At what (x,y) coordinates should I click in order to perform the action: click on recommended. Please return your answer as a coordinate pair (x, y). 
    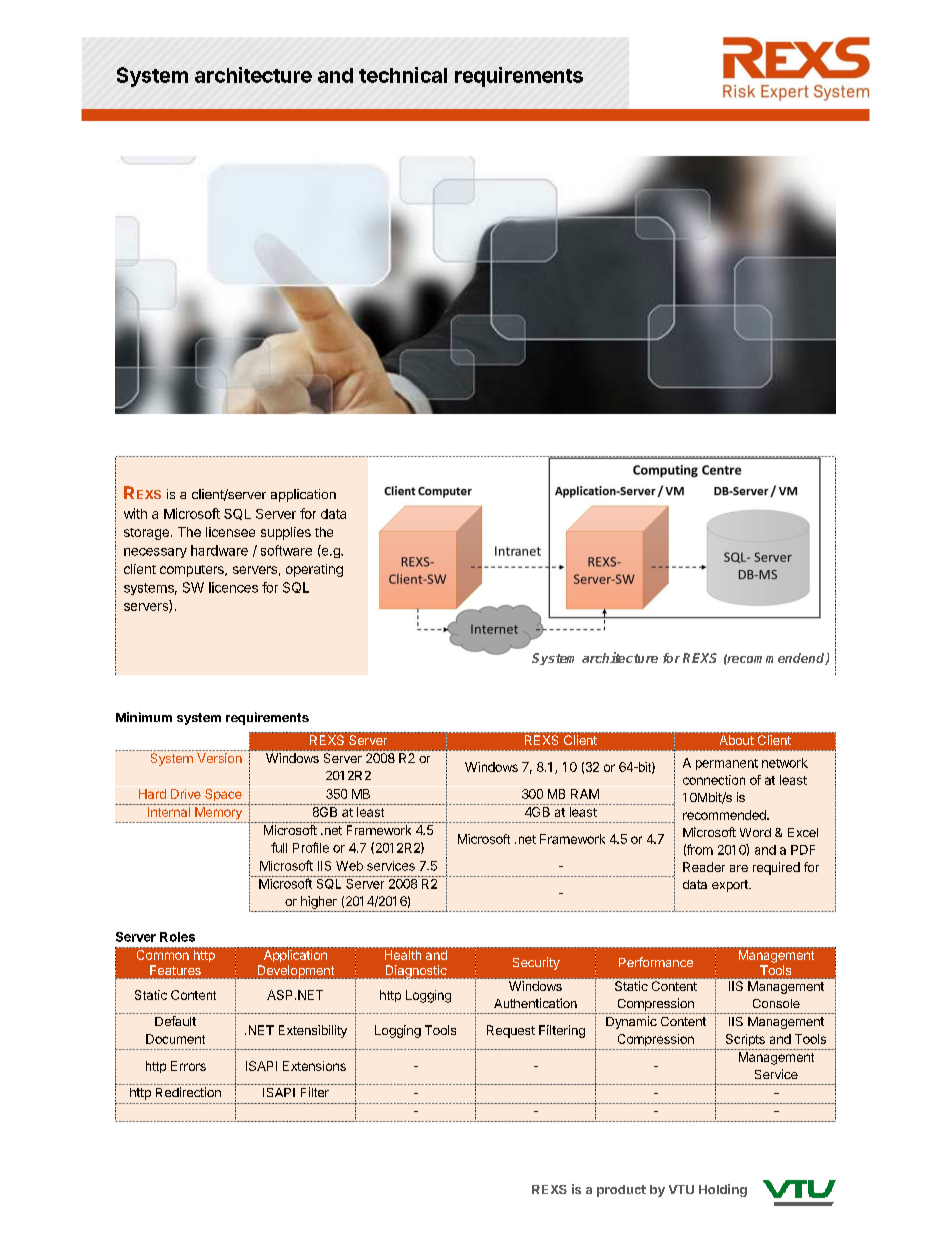
    Looking at the image, I should click on (725, 815).
